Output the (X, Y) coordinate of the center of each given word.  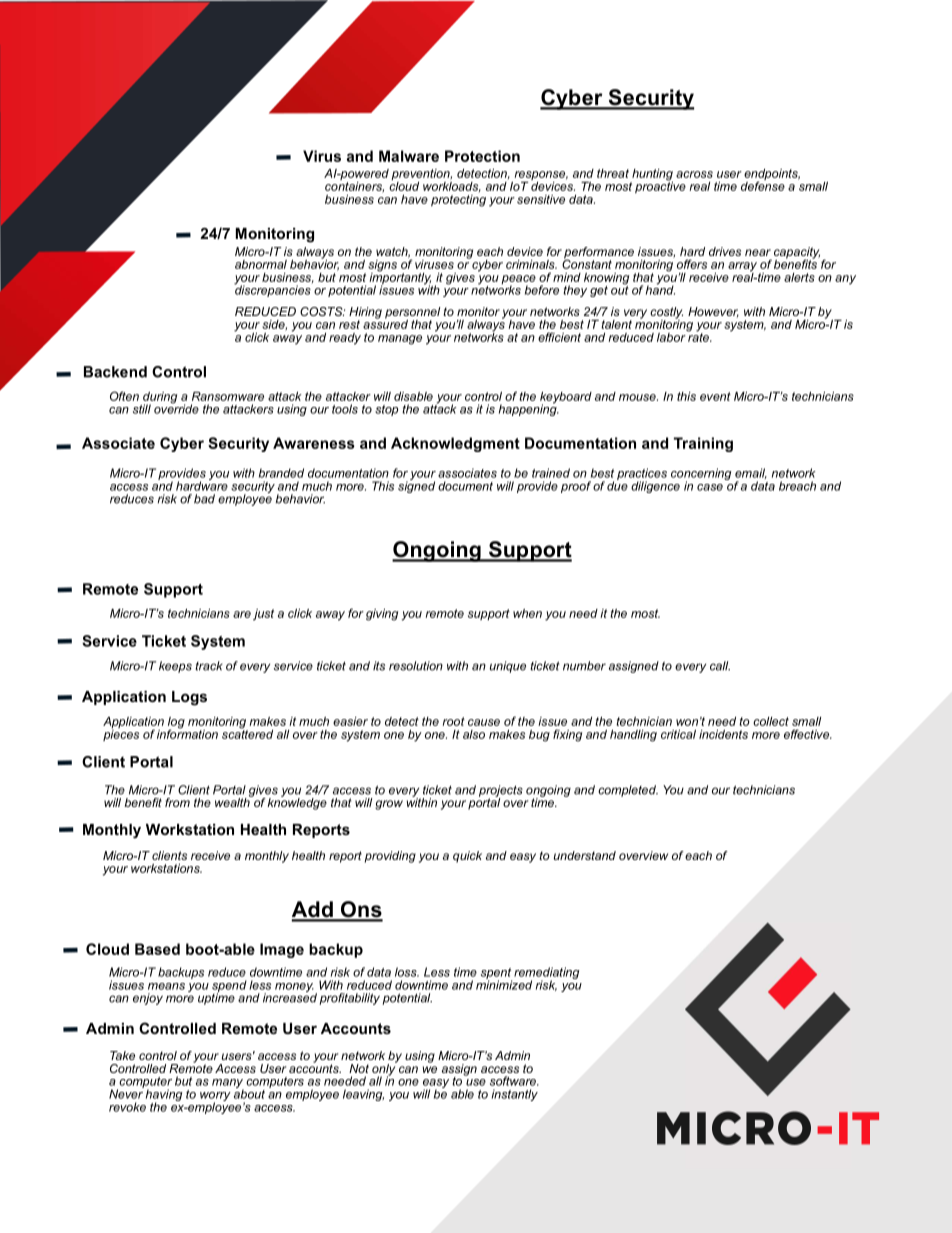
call (720, 666)
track (209, 666)
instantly (515, 1095)
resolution (416, 666)
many (228, 1085)
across (694, 174)
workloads (452, 185)
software (514, 1081)
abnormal (261, 264)
